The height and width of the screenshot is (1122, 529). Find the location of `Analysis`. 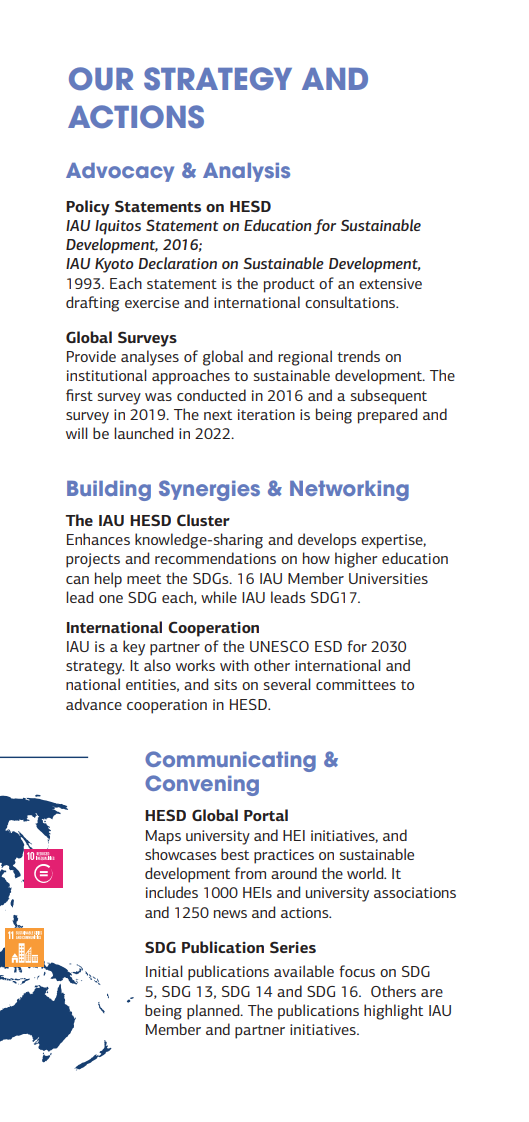

Analysis is located at coordinates (246, 172).
